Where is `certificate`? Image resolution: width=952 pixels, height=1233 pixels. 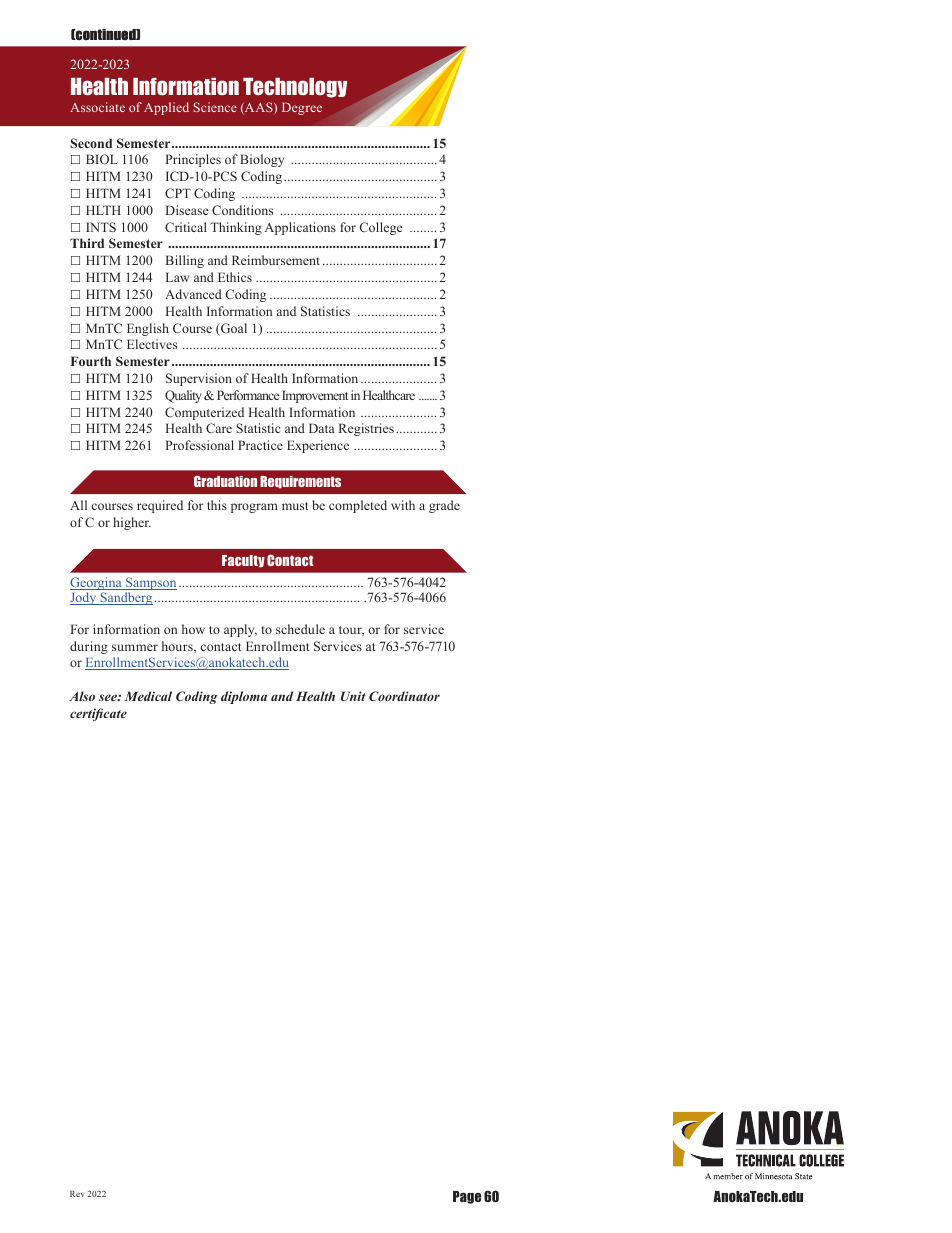
certificate is located at coordinates (98, 714).
